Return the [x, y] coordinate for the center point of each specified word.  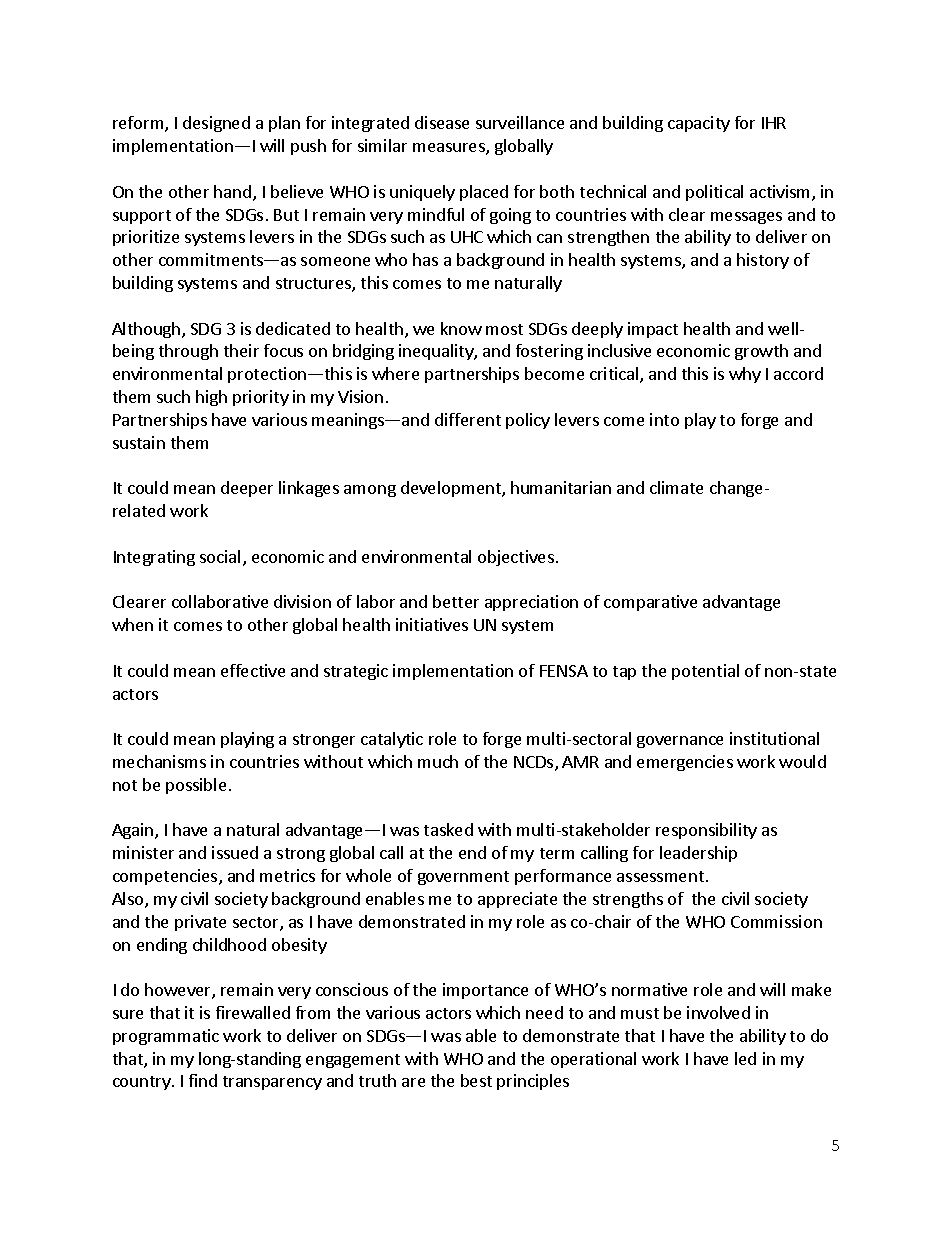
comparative [650, 603]
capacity [699, 124]
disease [442, 122]
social [220, 556]
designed [216, 124]
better [456, 601]
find [203, 1080]
